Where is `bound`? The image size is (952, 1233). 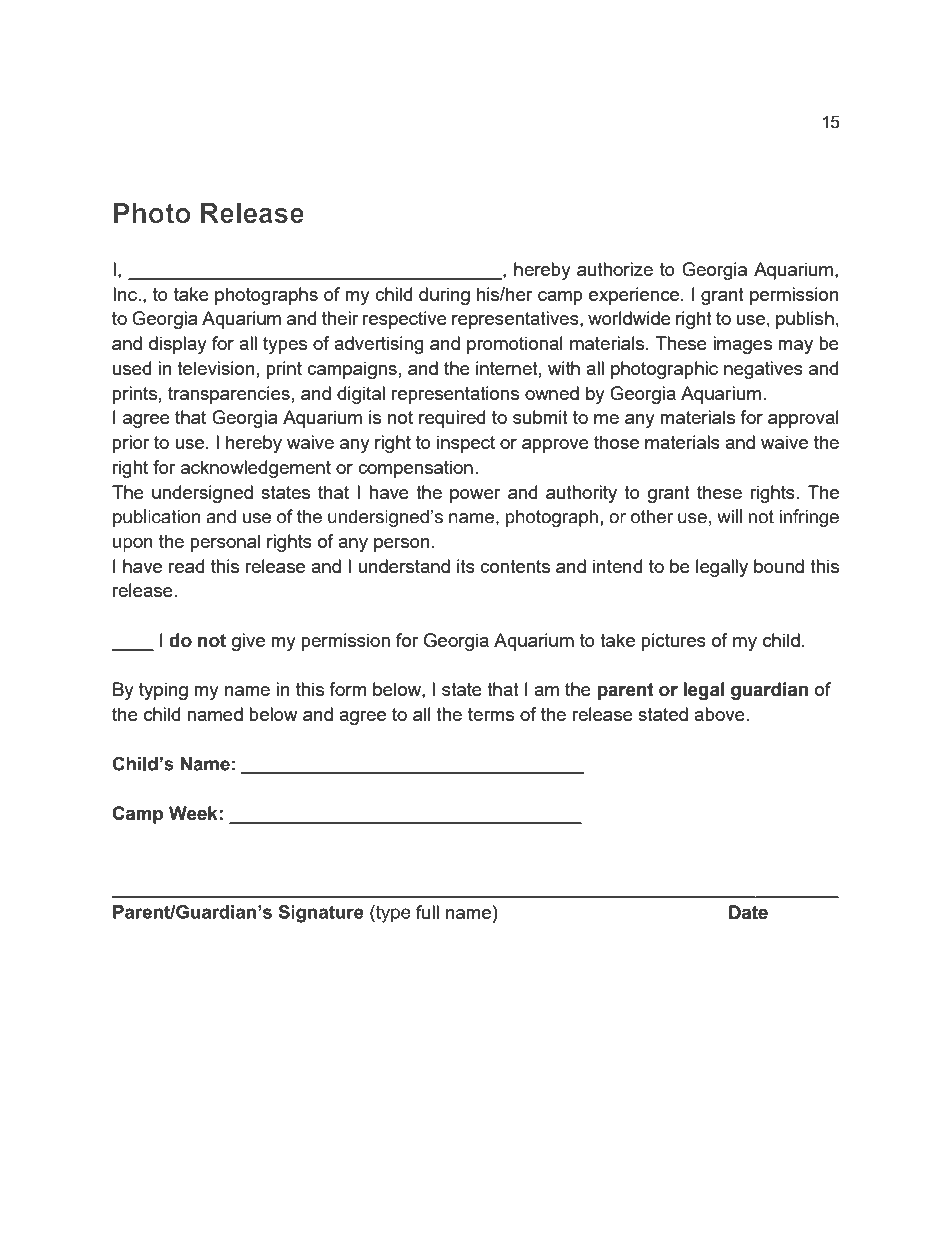
bound is located at coordinates (779, 566).
